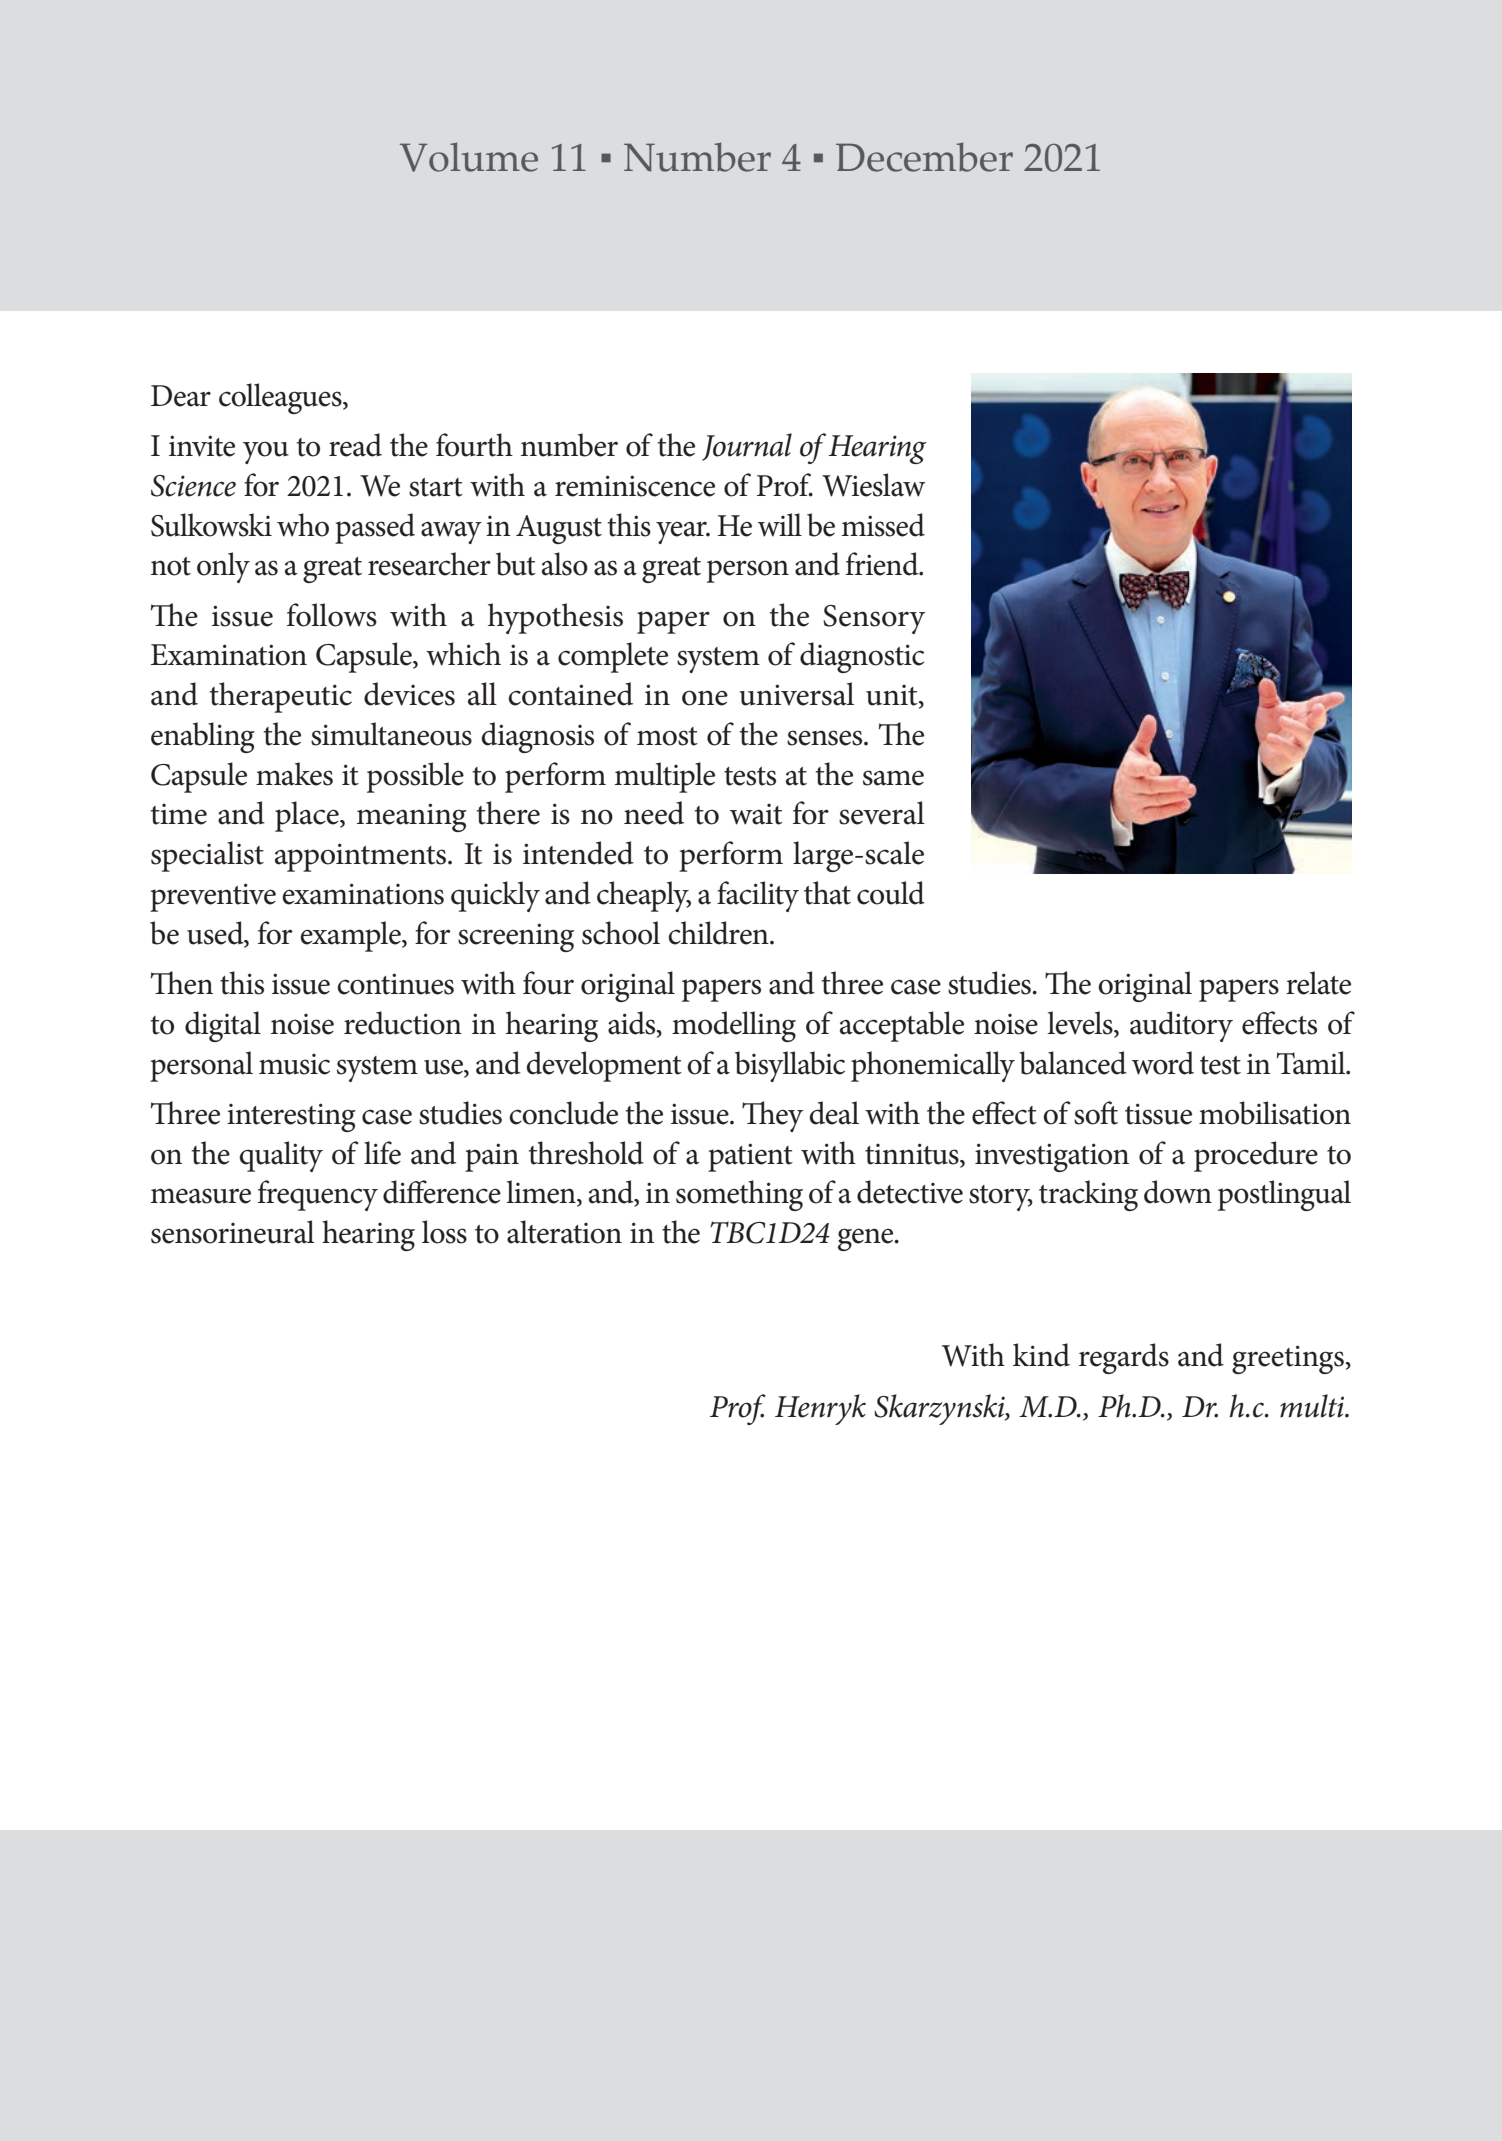  Describe the element at coordinates (924, 157) in the image. I see `December` at that location.
